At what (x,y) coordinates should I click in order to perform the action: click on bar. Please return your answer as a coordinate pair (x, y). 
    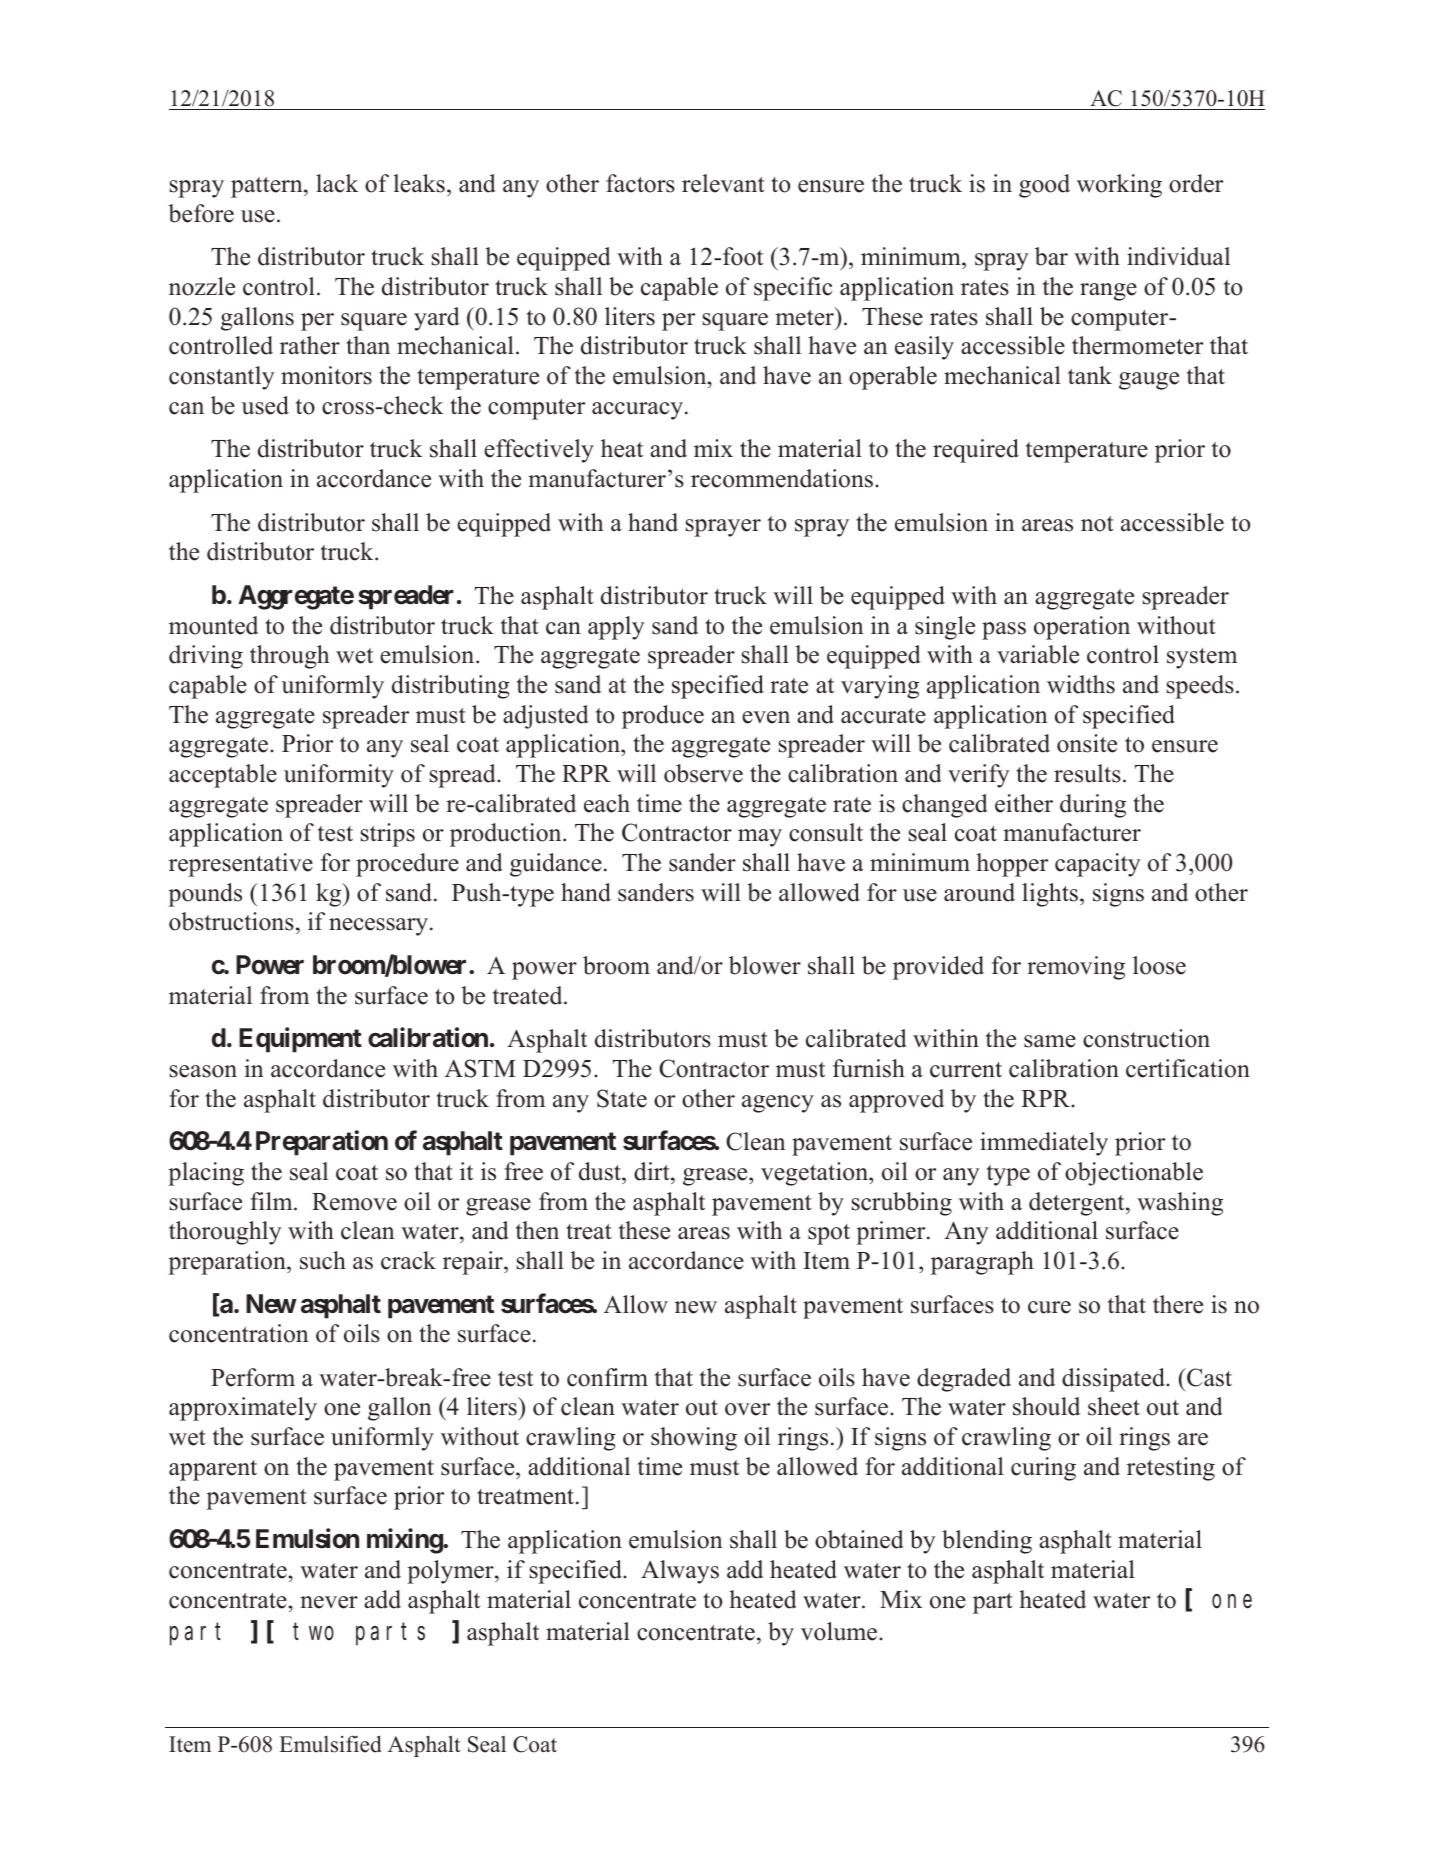
    Looking at the image, I should click on (1051, 256).
